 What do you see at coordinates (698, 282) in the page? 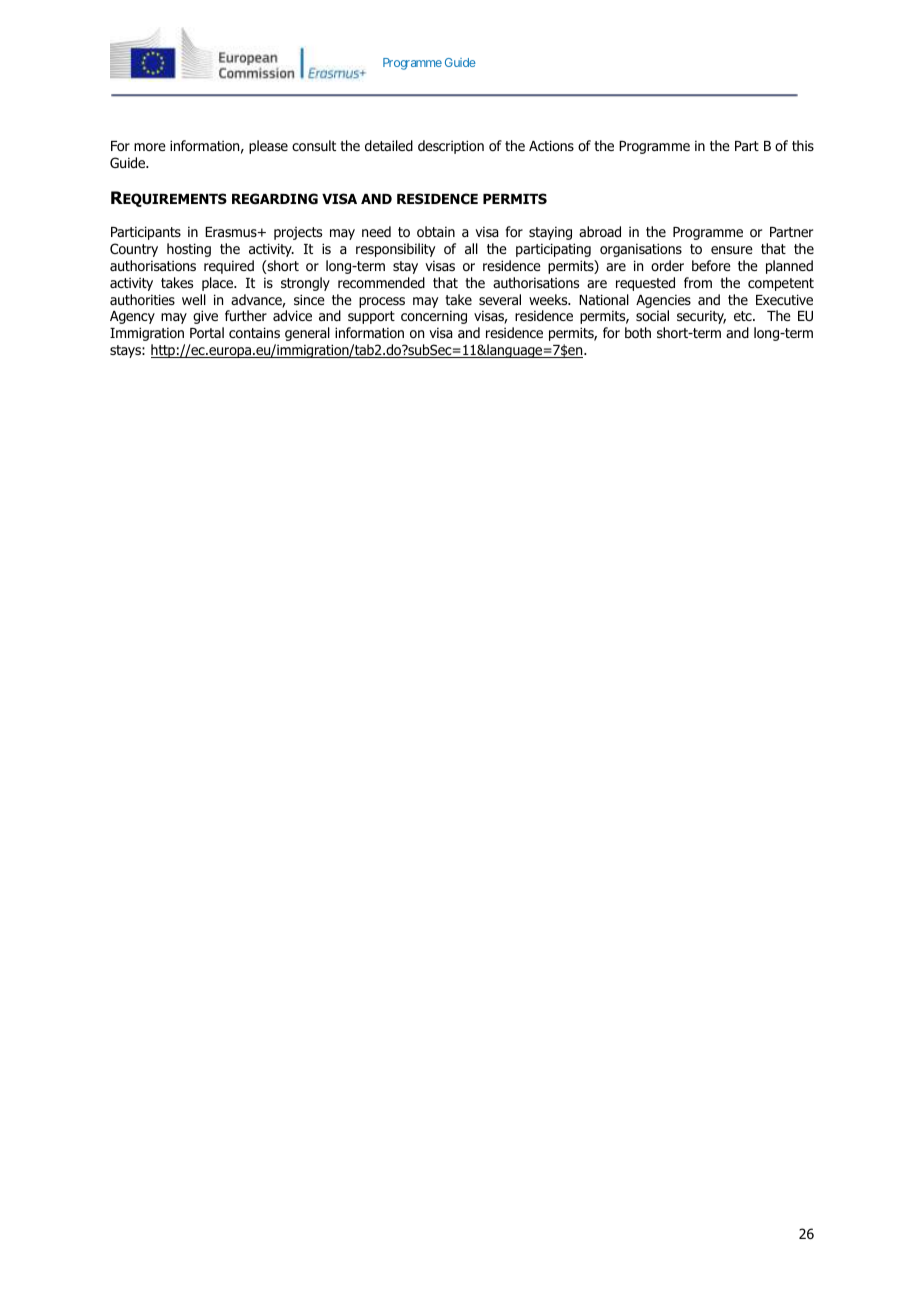
I see `from` at bounding box center [698, 282].
